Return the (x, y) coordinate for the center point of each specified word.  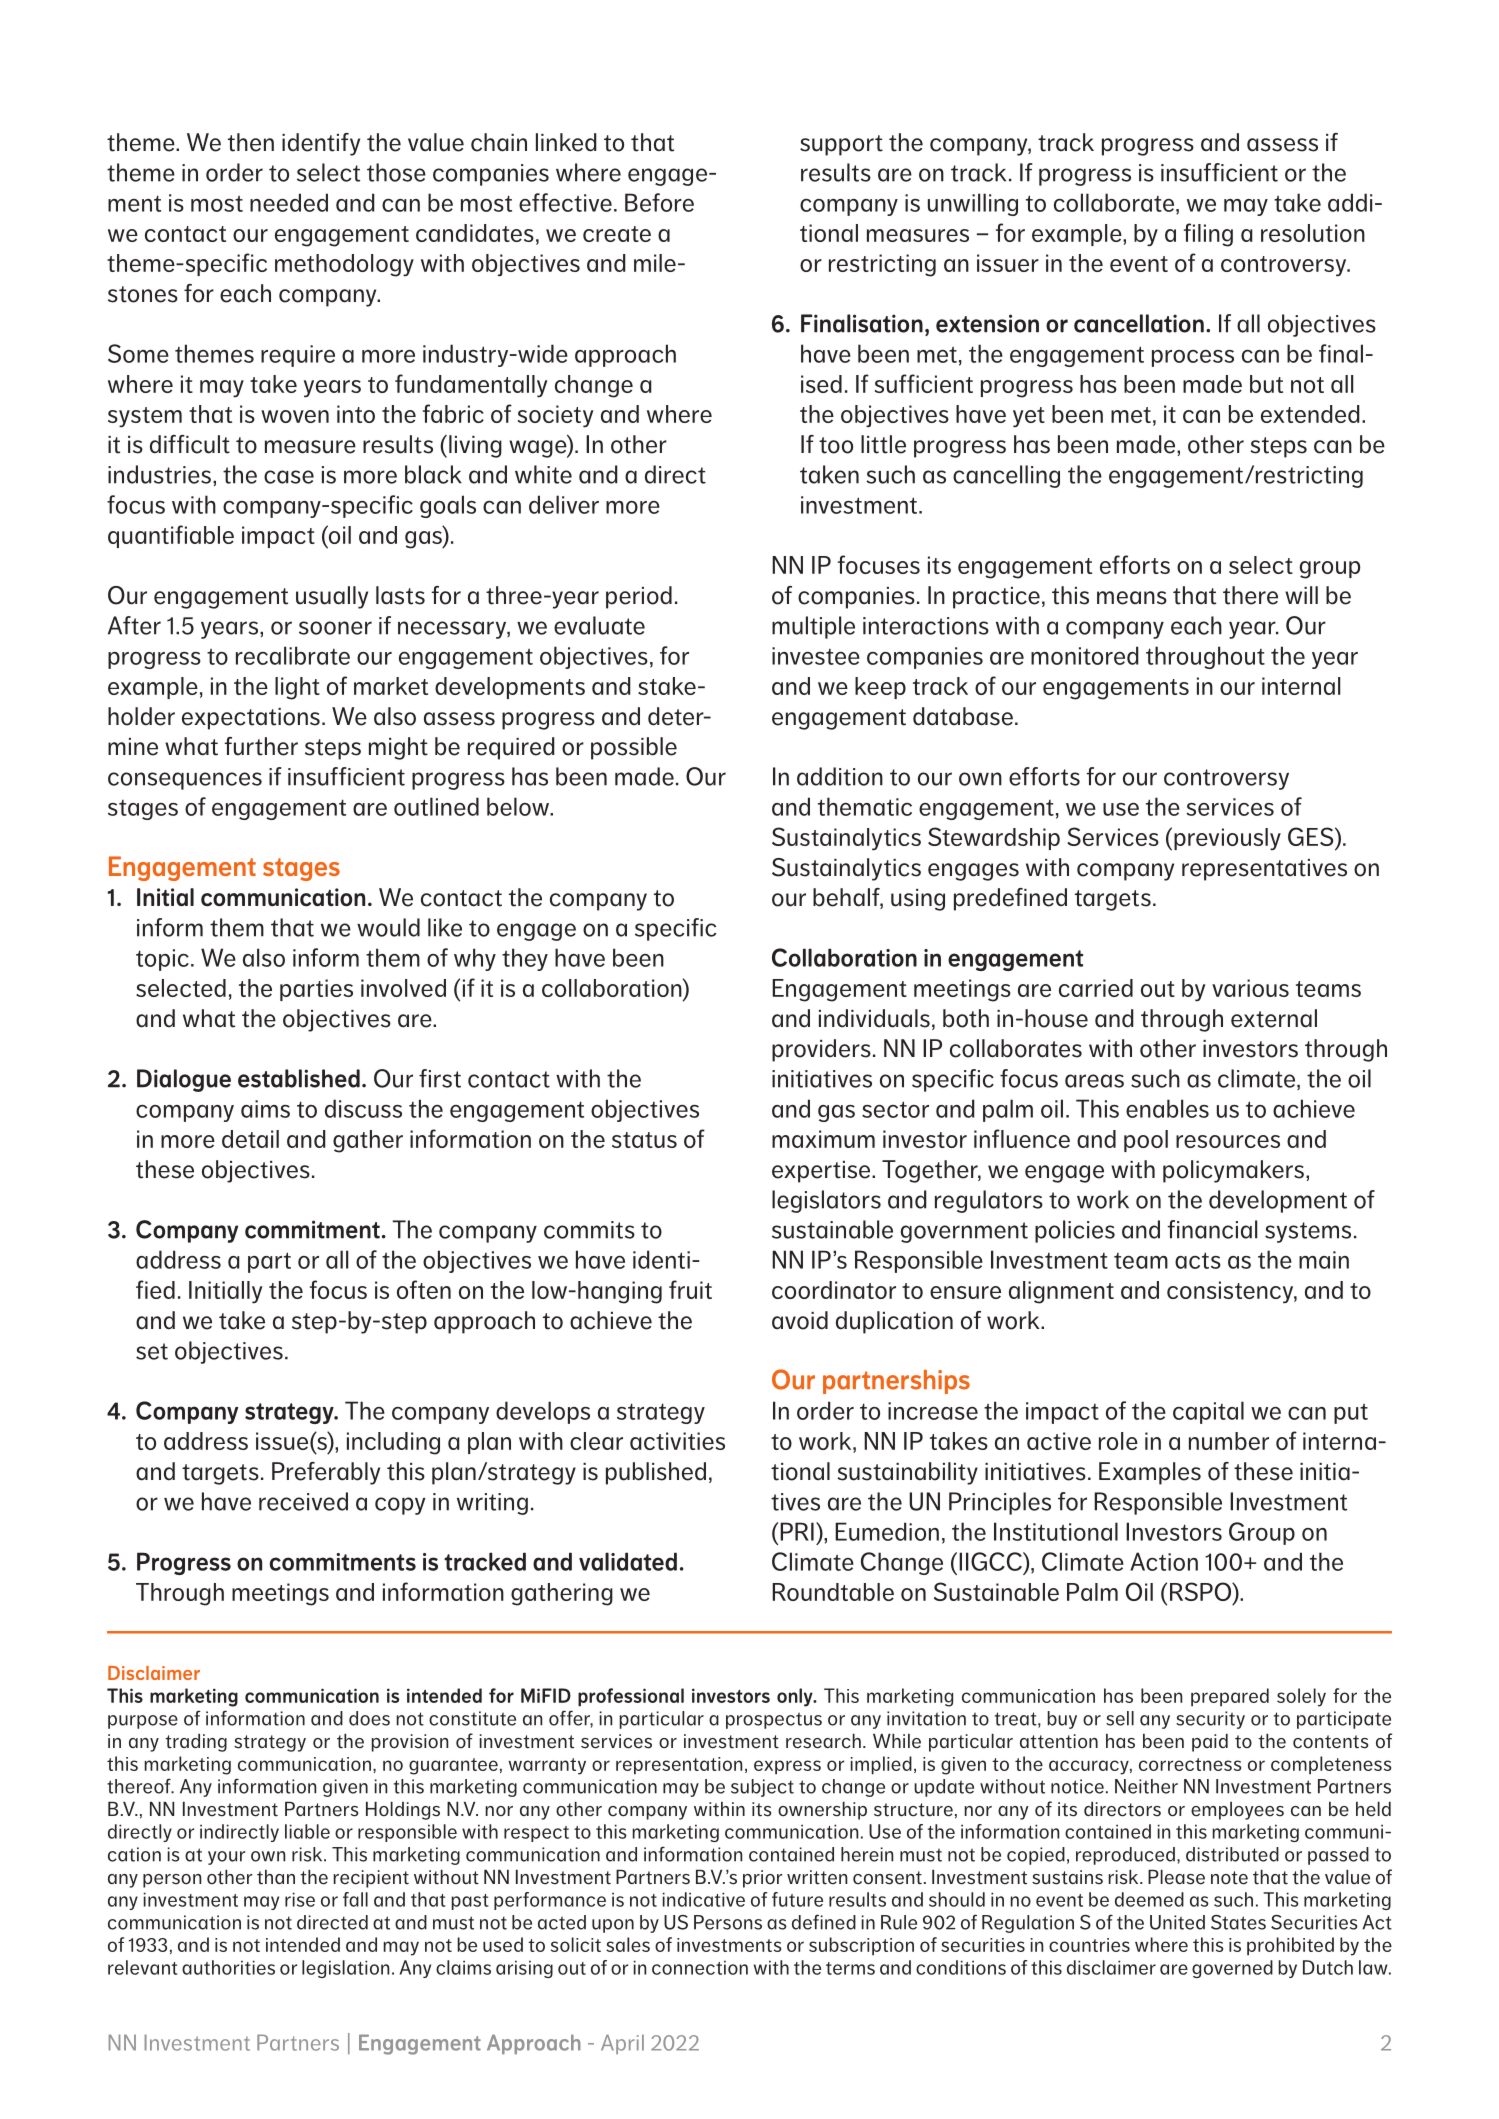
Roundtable (833, 1592)
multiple (813, 627)
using (918, 900)
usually (332, 597)
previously (1227, 839)
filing (1208, 235)
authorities (228, 1967)
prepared (1230, 1697)
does (369, 1718)
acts (1198, 1260)
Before (659, 202)
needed (289, 202)
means (1132, 598)
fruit (690, 1289)
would (388, 927)
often (424, 1289)
